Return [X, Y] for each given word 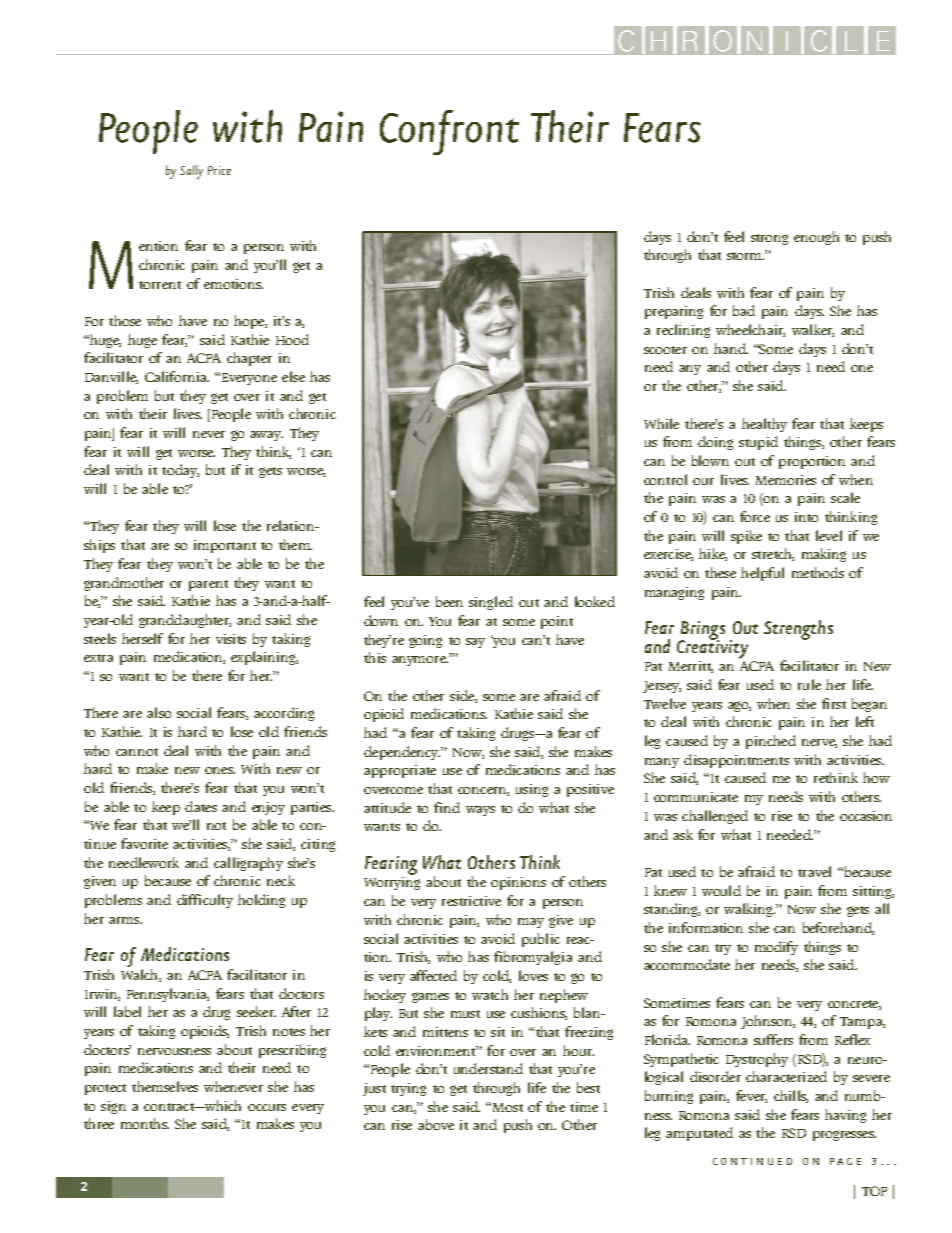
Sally [191, 172]
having [845, 1116]
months [145, 1123]
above [436, 1124]
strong [769, 239]
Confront [449, 132]
